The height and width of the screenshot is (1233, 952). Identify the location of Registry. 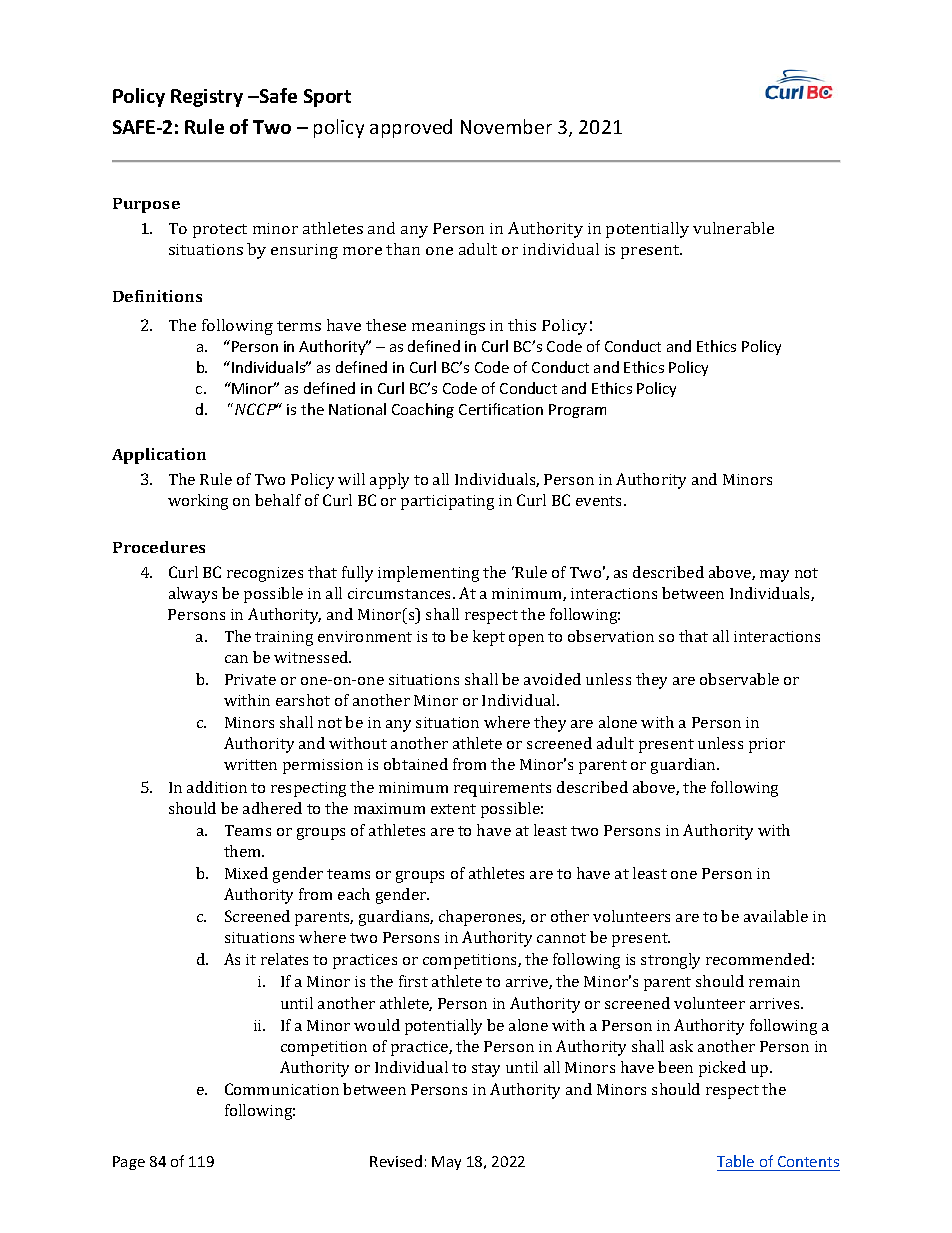
(207, 98).
